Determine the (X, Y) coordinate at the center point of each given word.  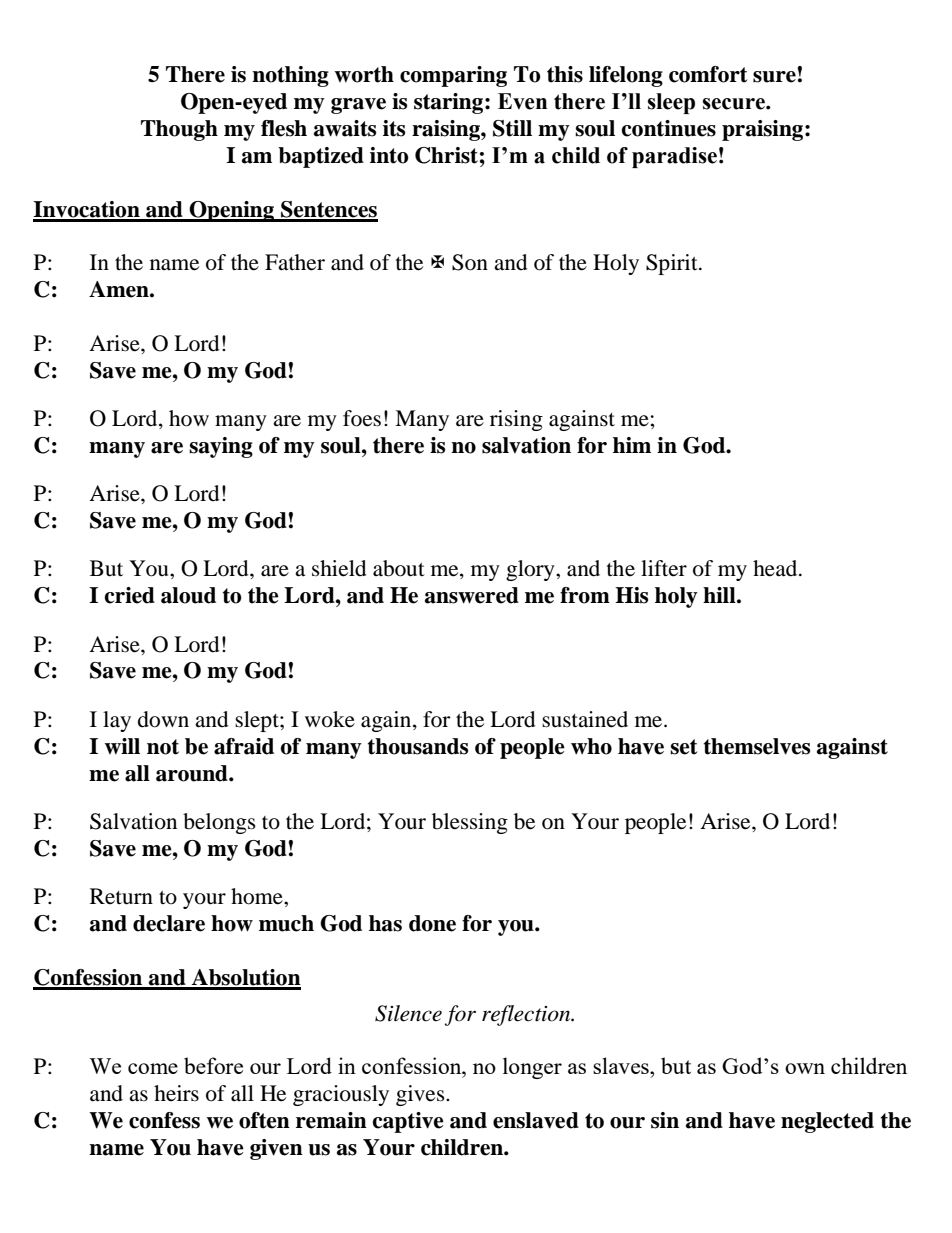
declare (169, 923)
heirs (176, 1093)
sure (774, 77)
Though (179, 130)
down (163, 719)
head (776, 568)
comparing (453, 76)
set (683, 747)
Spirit (673, 264)
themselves (757, 746)
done (432, 923)
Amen (120, 289)
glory (531, 570)
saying (221, 447)
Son (470, 262)
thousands (418, 746)
